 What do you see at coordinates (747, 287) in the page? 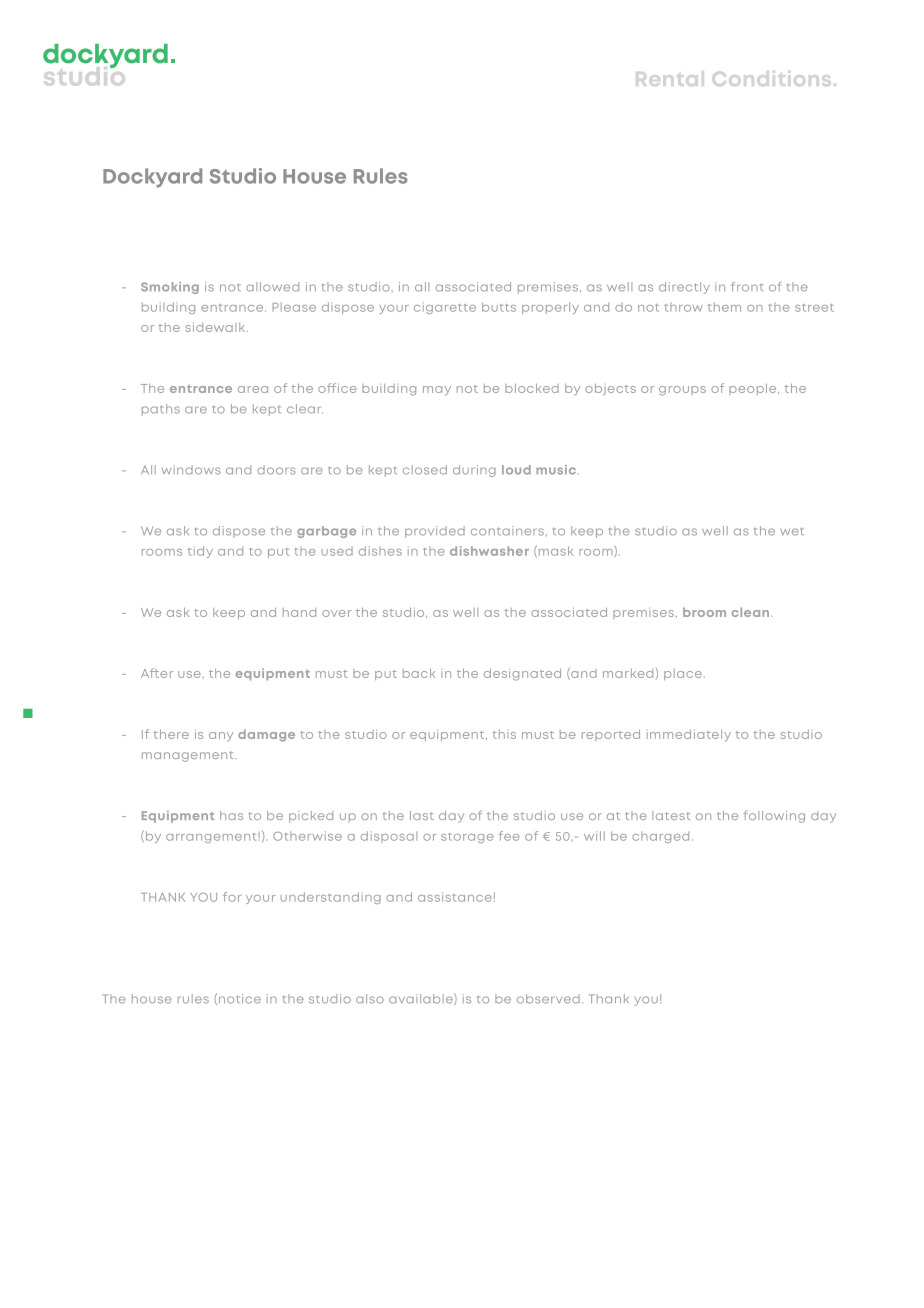
I see `front` at bounding box center [747, 287].
